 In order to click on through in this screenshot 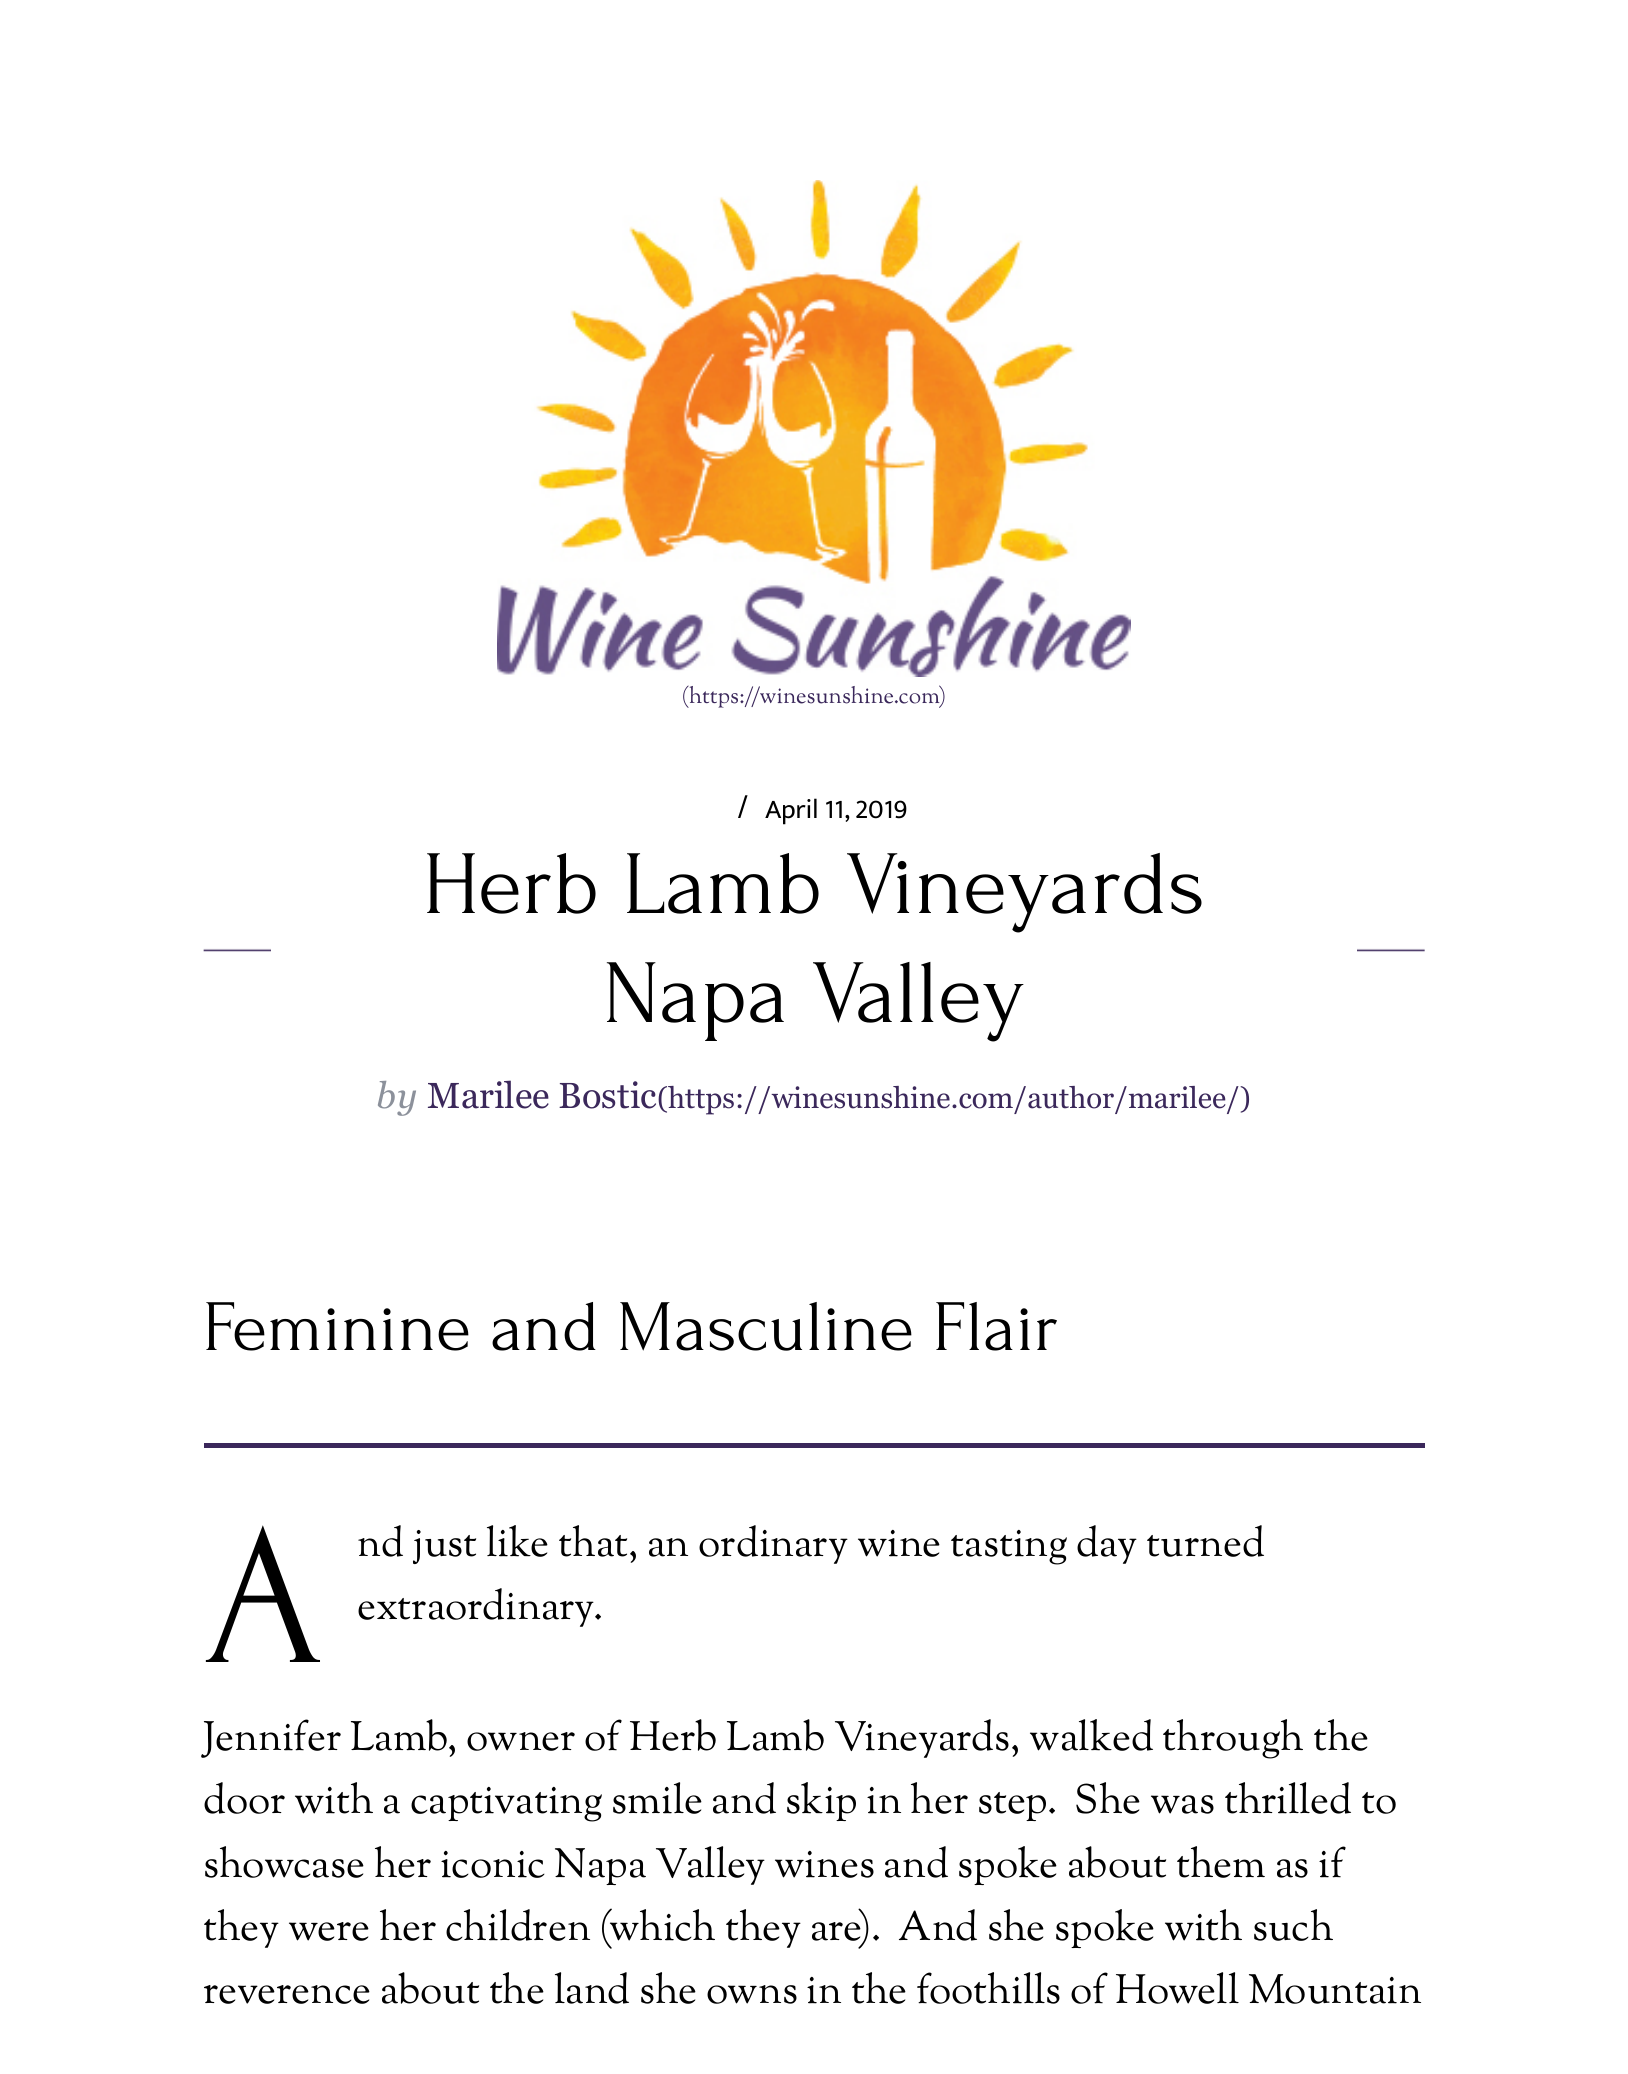, I will do `click(1233, 1739)`.
